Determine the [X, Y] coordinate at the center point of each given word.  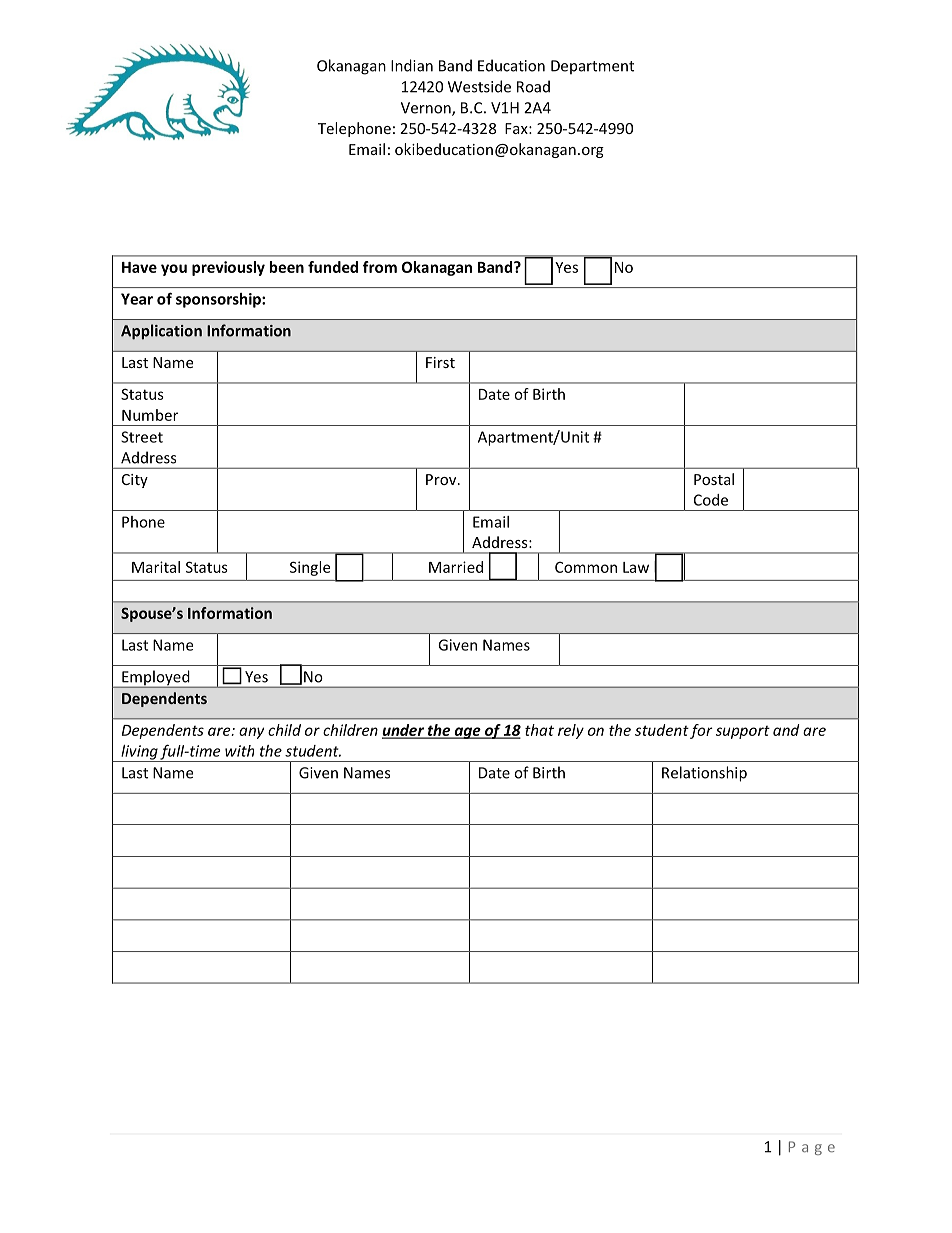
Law [636, 567]
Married [456, 567]
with [239, 751]
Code [711, 500]
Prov [442, 479]
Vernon [427, 109]
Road [533, 86]
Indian [412, 65]
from [380, 267]
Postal [714, 479]
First [440, 362]
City [135, 481]
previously [228, 268]
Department [592, 67]
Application [161, 332]
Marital [156, 567]
